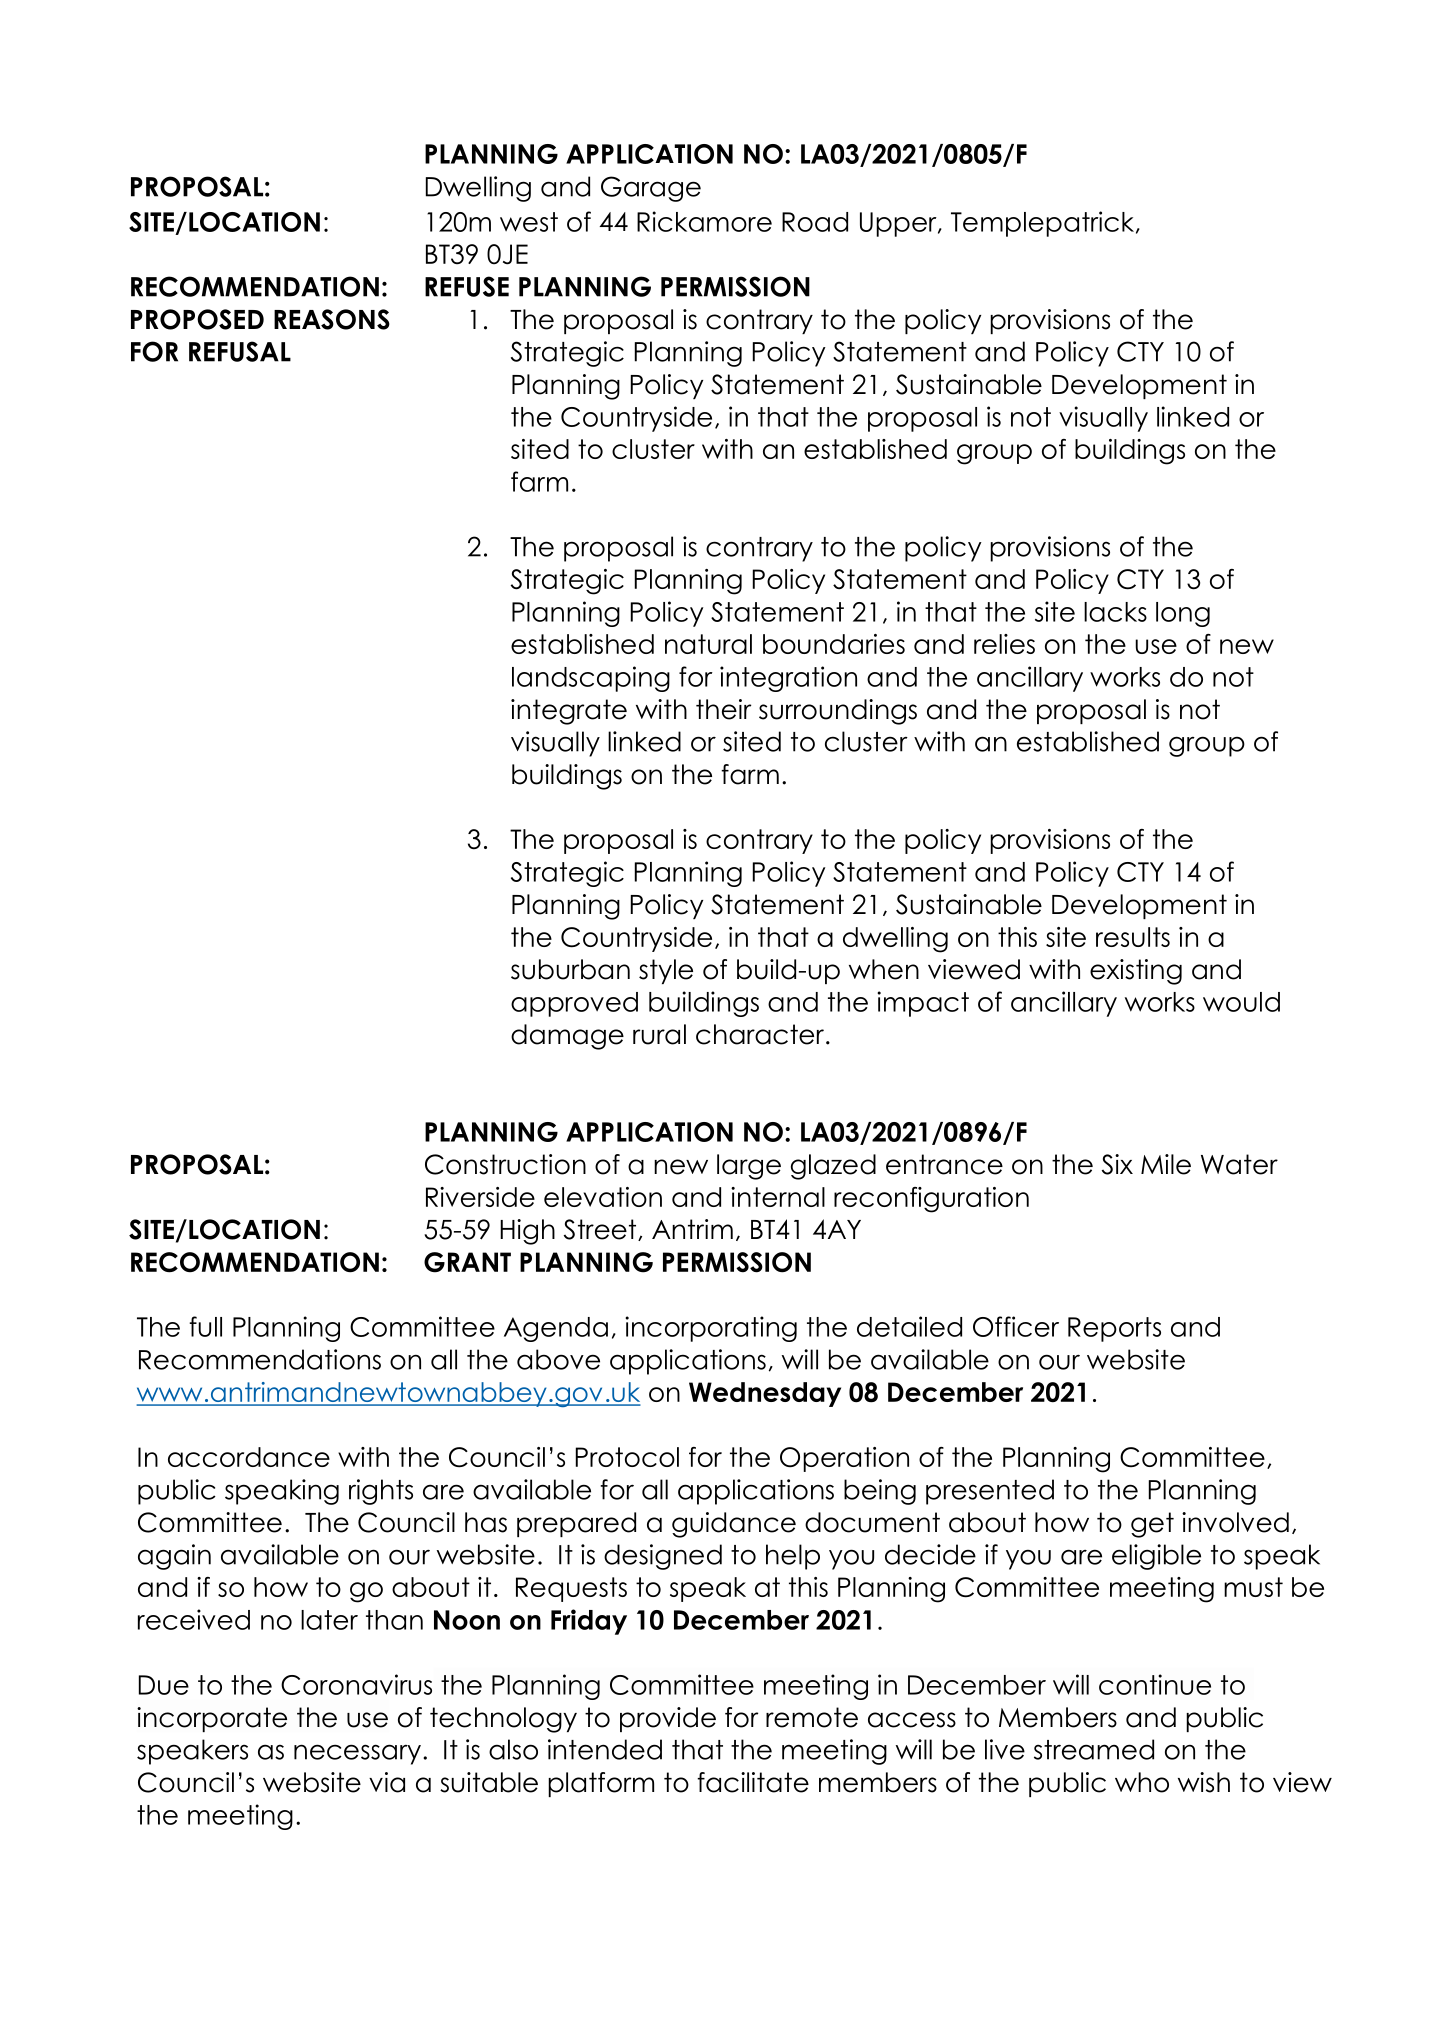 This screenshot has width=1435, height=2030. What do you see at coordinates (765, 1394) in the screenshot?
I see `Wednesday` at bounding box center [765, 1394].
